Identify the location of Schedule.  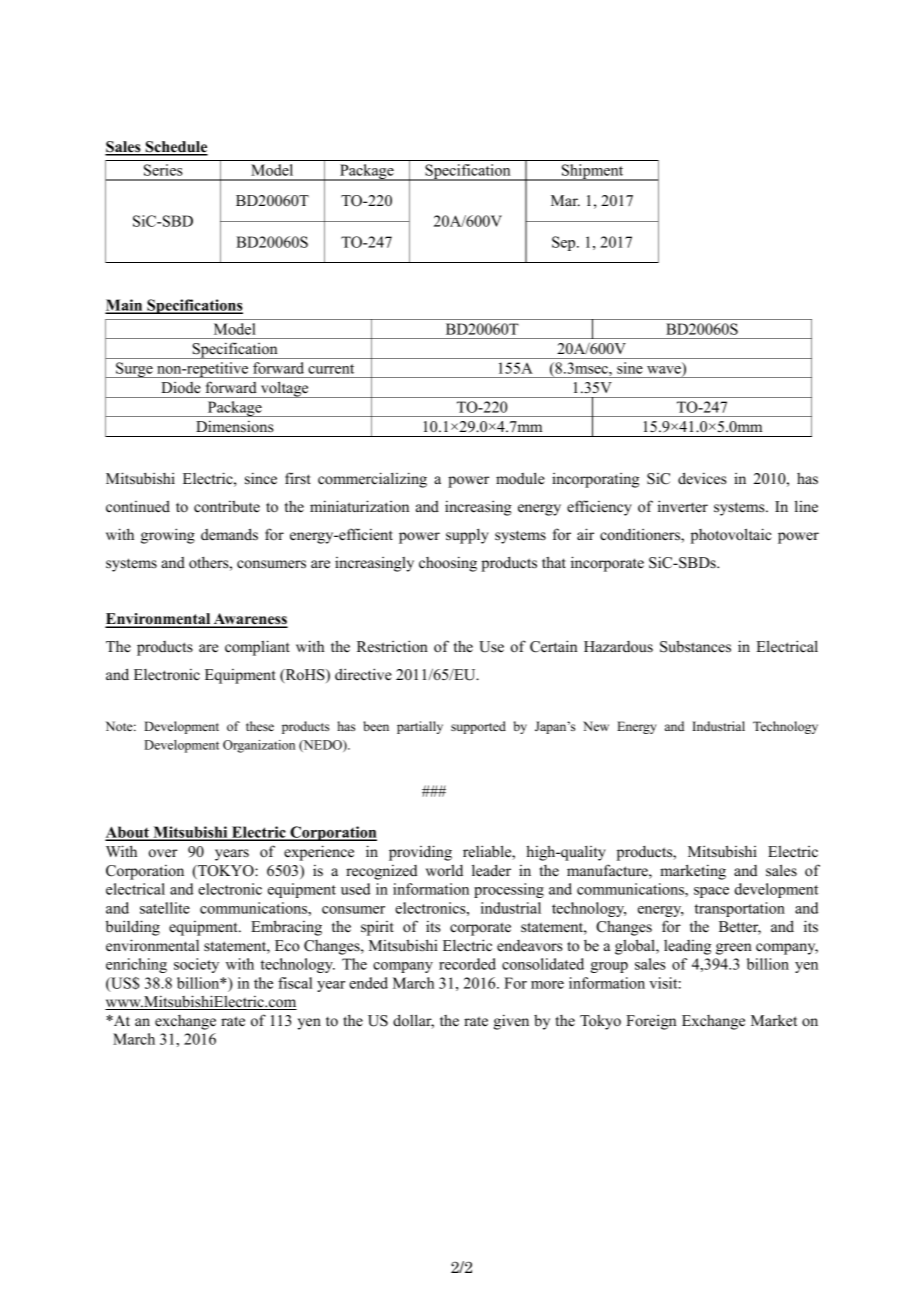
(175, 148).
